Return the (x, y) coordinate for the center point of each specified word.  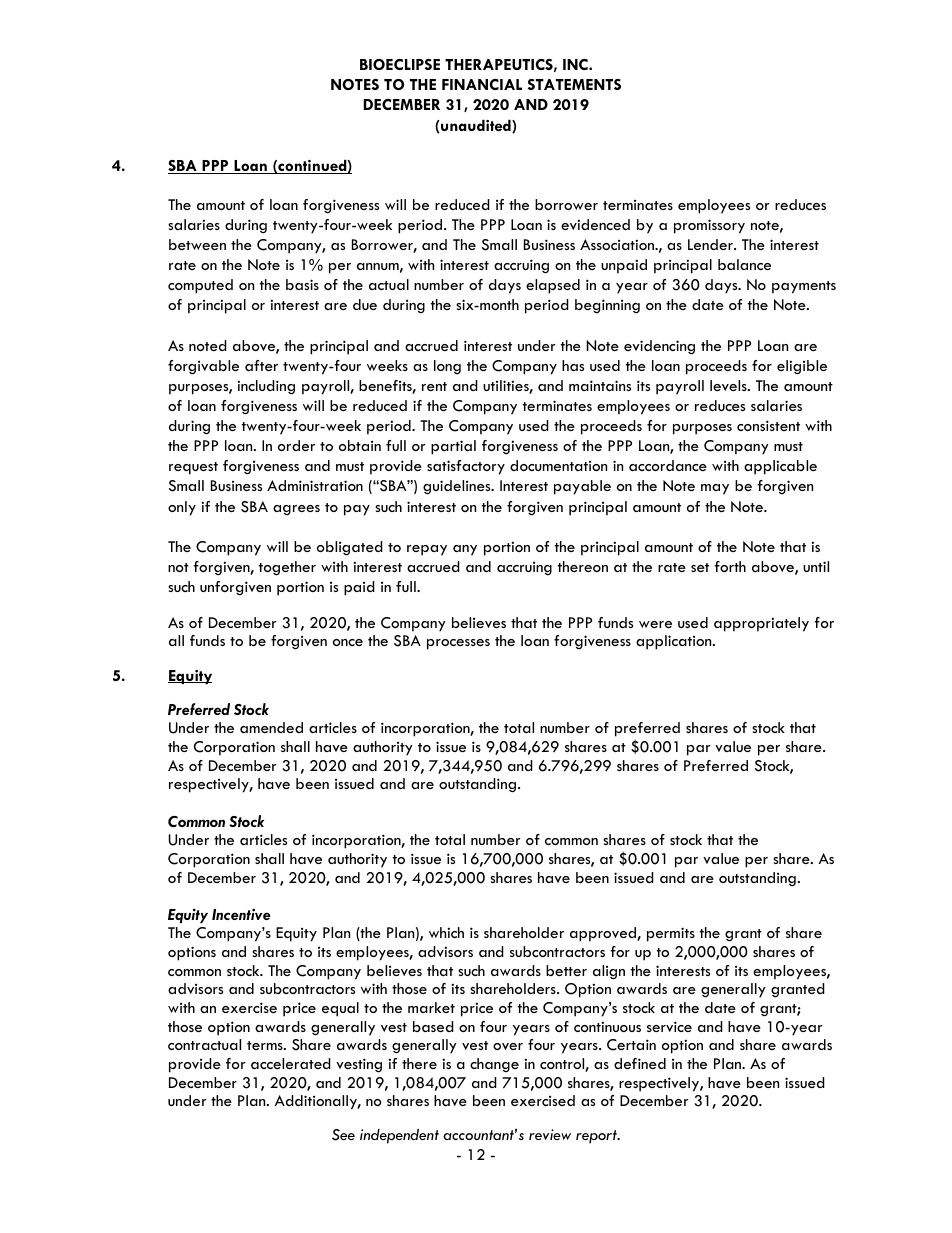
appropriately (761, 624)
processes (458, 644)
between (197, 244)
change (494, 1065)
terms (266, 1045)
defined (640, 1063)
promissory (709, 226)
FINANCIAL (482, 84)
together (287, 568)
